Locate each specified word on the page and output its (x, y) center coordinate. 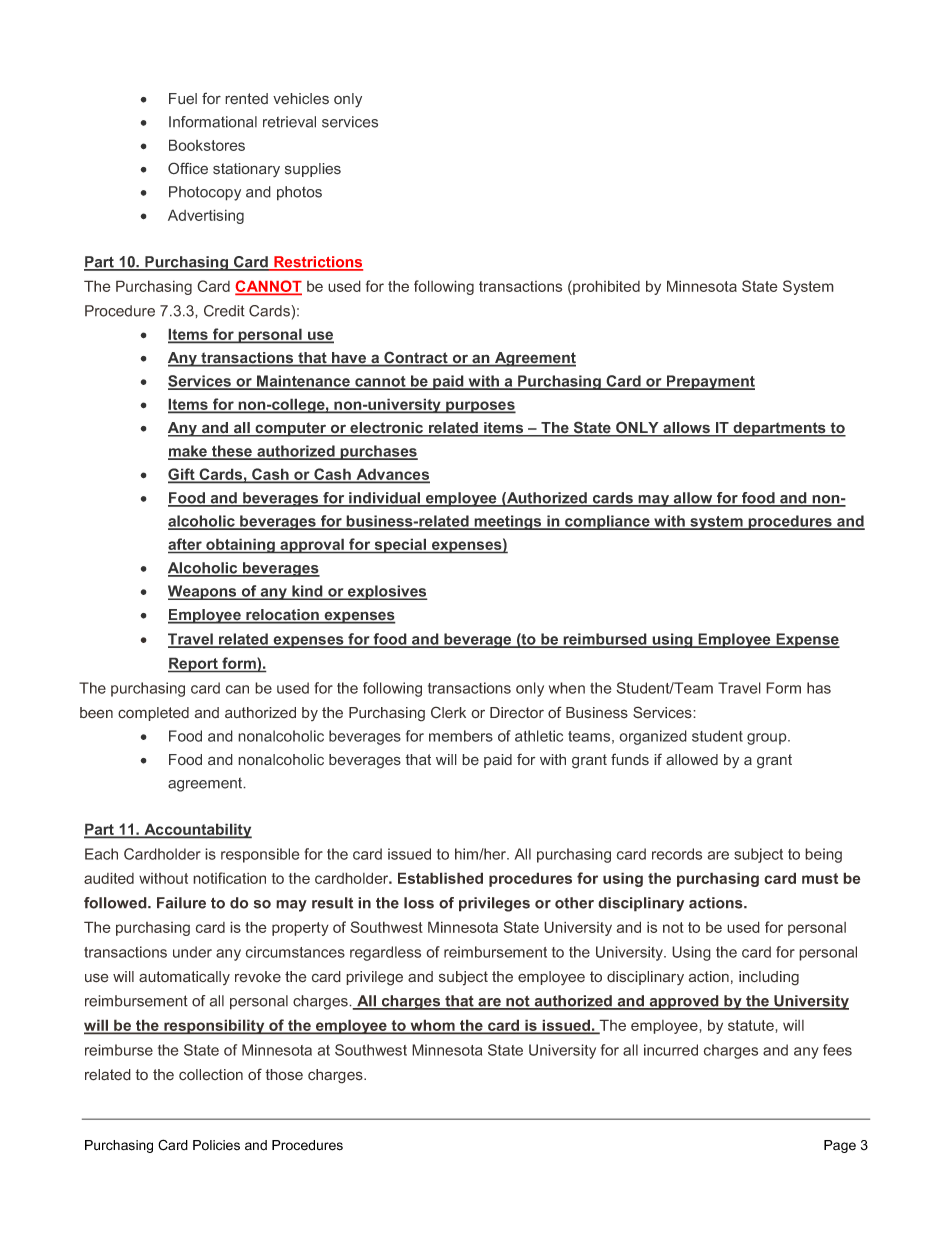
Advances (392, 475)
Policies (216, 1145)
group (768, 739)
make (188, 452)
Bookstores (207, 145)
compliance (607, 522)
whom (432, 1026)
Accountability (197, 831)
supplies (313, 170)
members (461, 736)
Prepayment (709, 382)
